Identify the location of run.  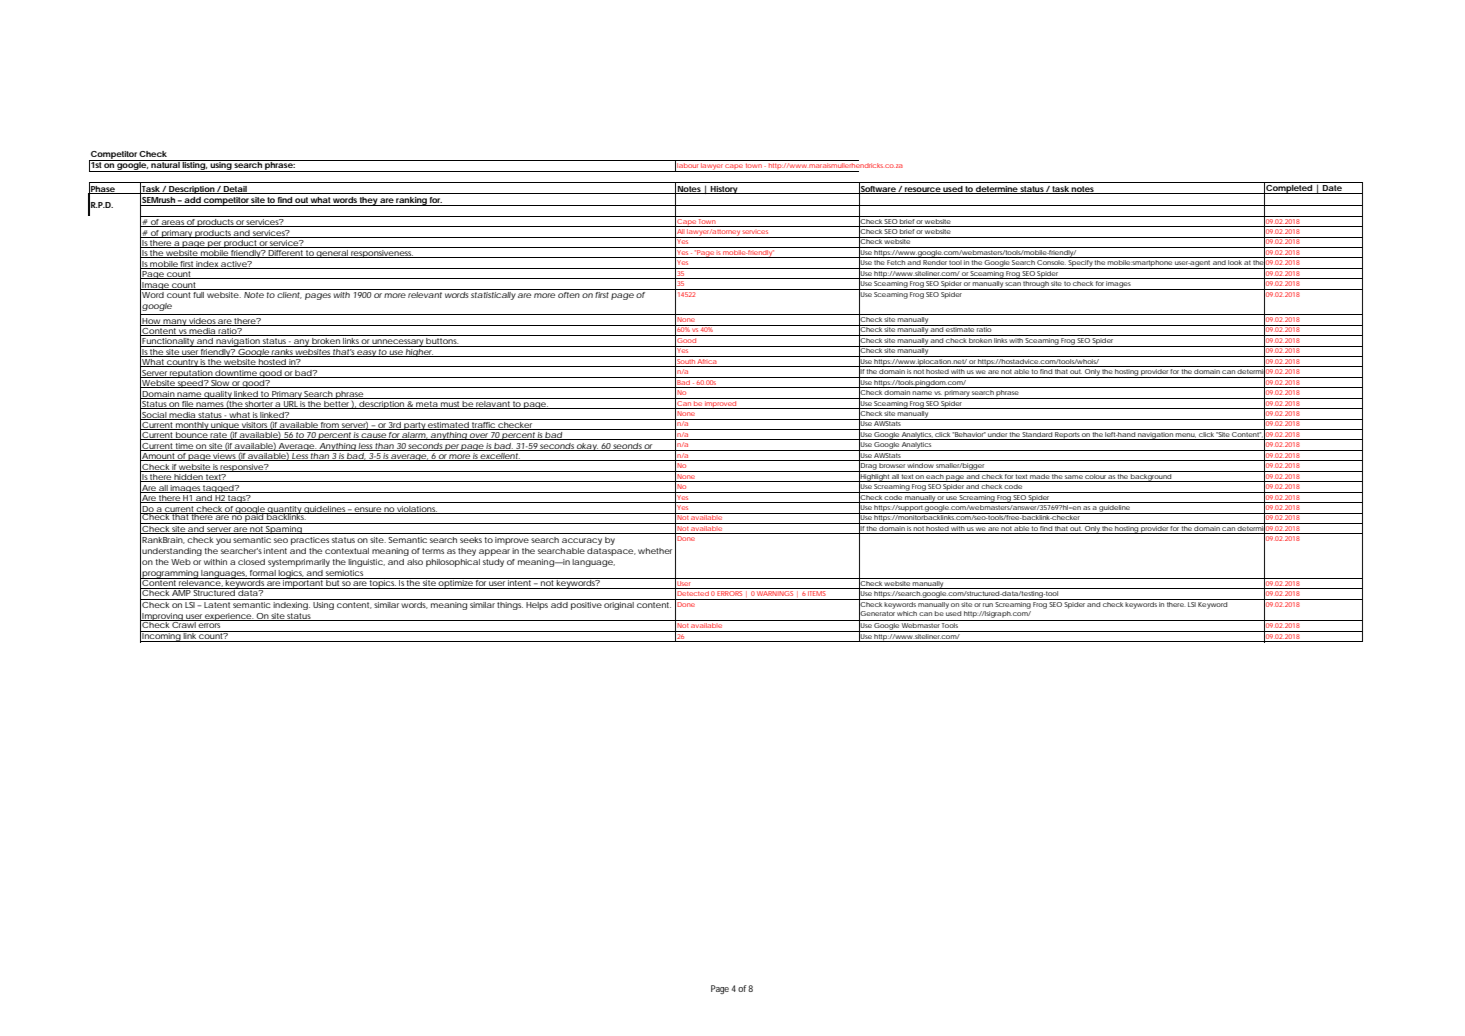
(988, 605).
